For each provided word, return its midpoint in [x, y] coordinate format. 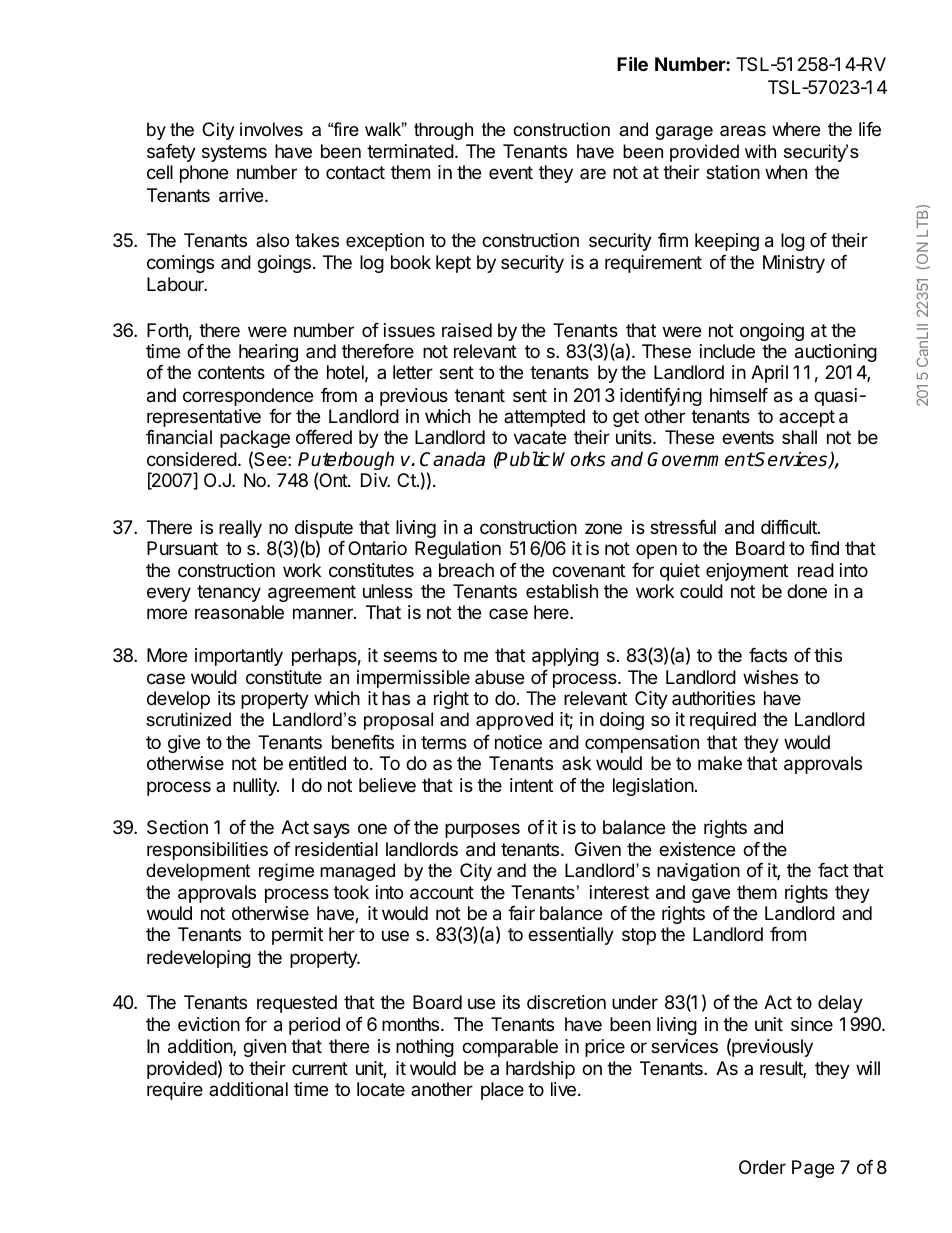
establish [562, 591]
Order [762, 1167]
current [320, 1068]
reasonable [239, 612]
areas [743, 131]
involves [271, 129]
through [443, 131]
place [502, 1091]
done [807, 591]
